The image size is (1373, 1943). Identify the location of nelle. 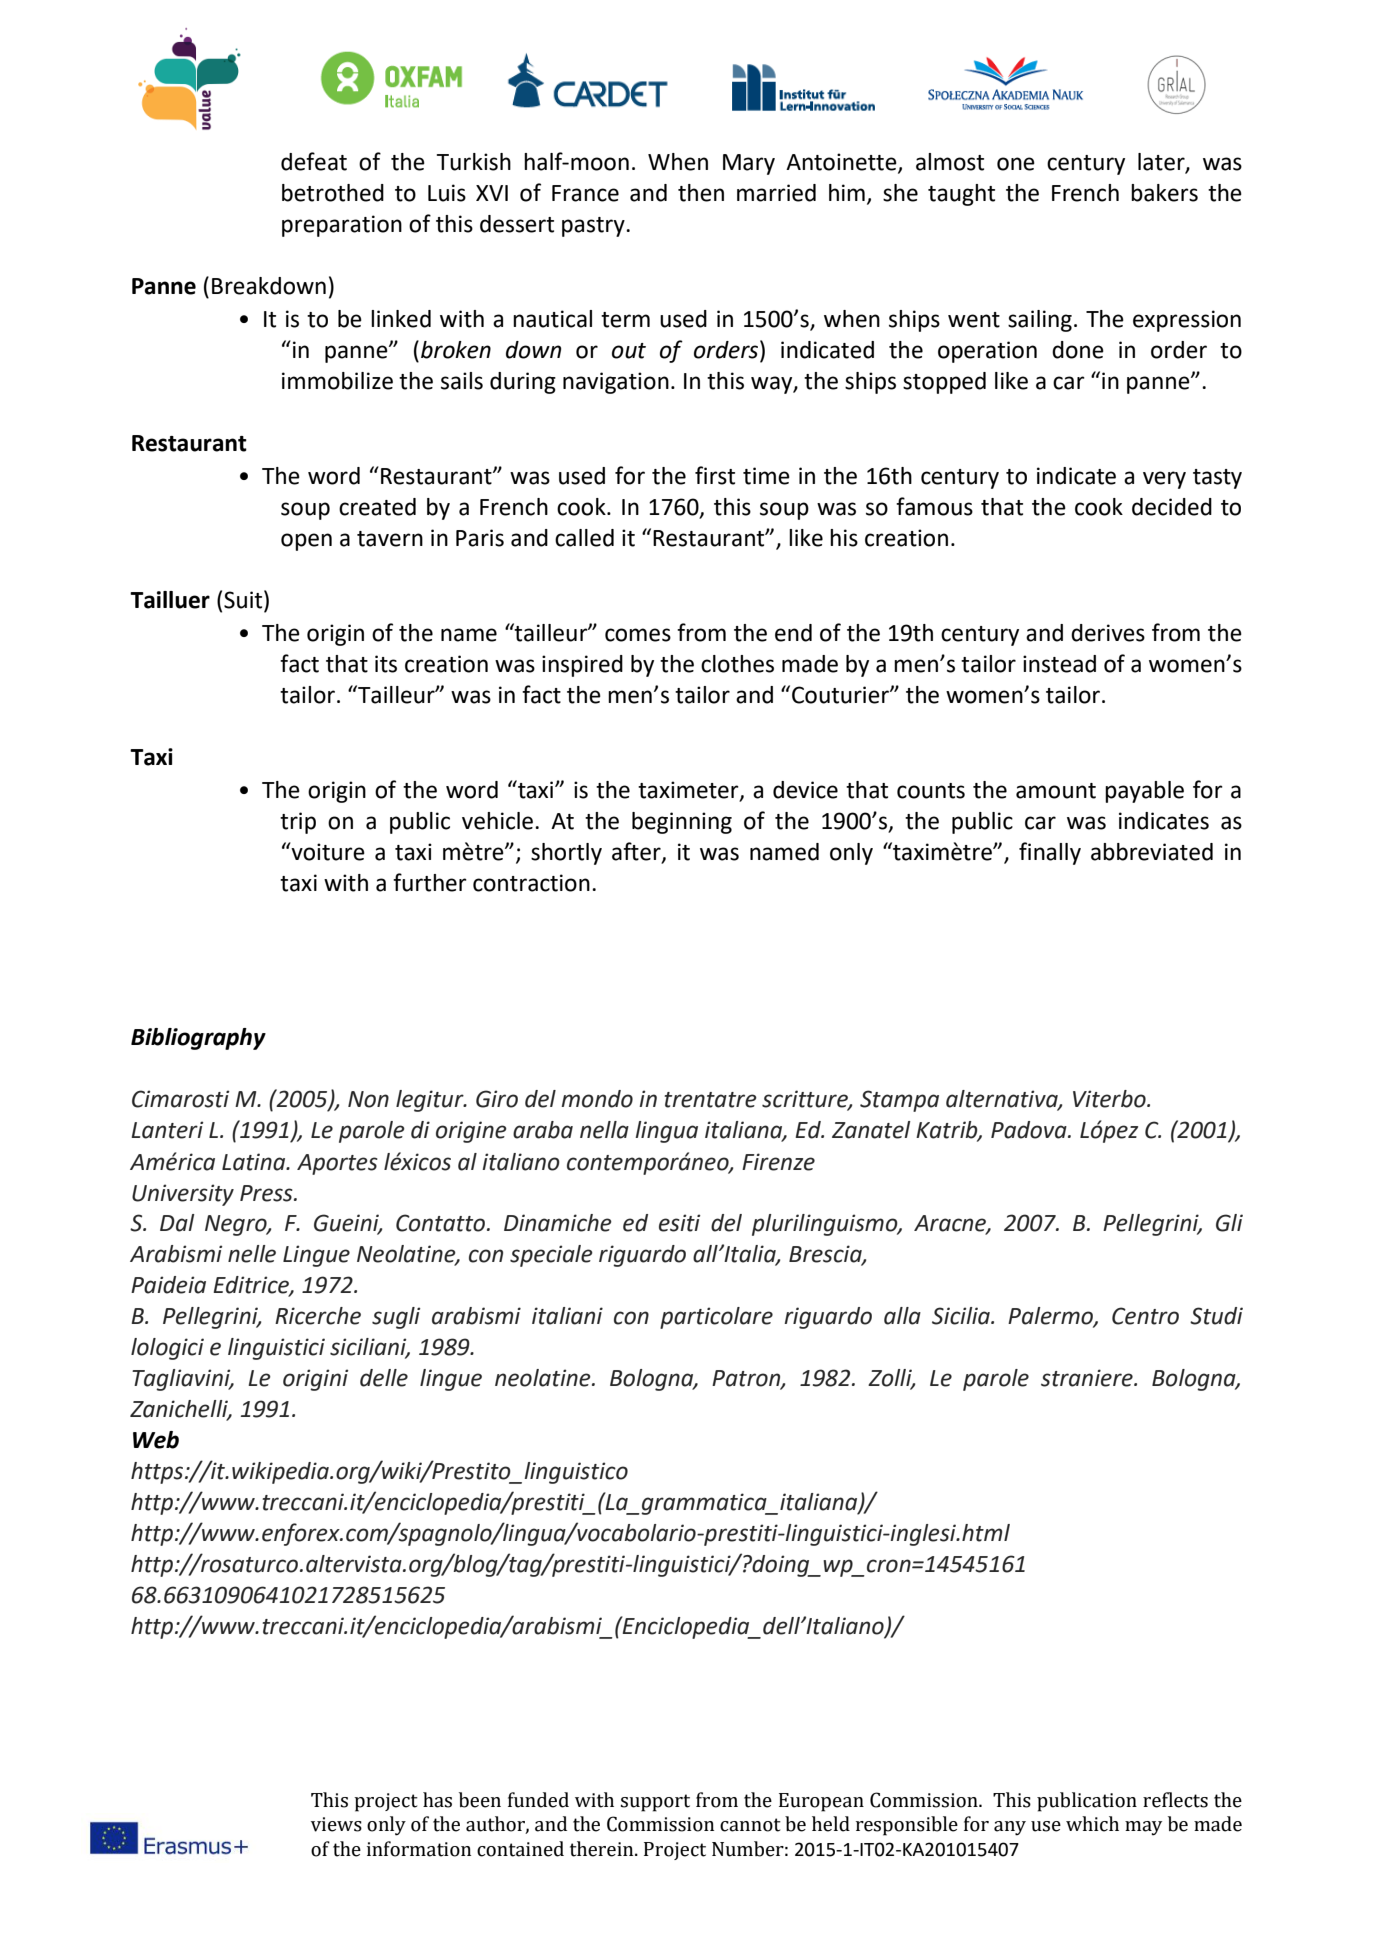
(252, 1254).
